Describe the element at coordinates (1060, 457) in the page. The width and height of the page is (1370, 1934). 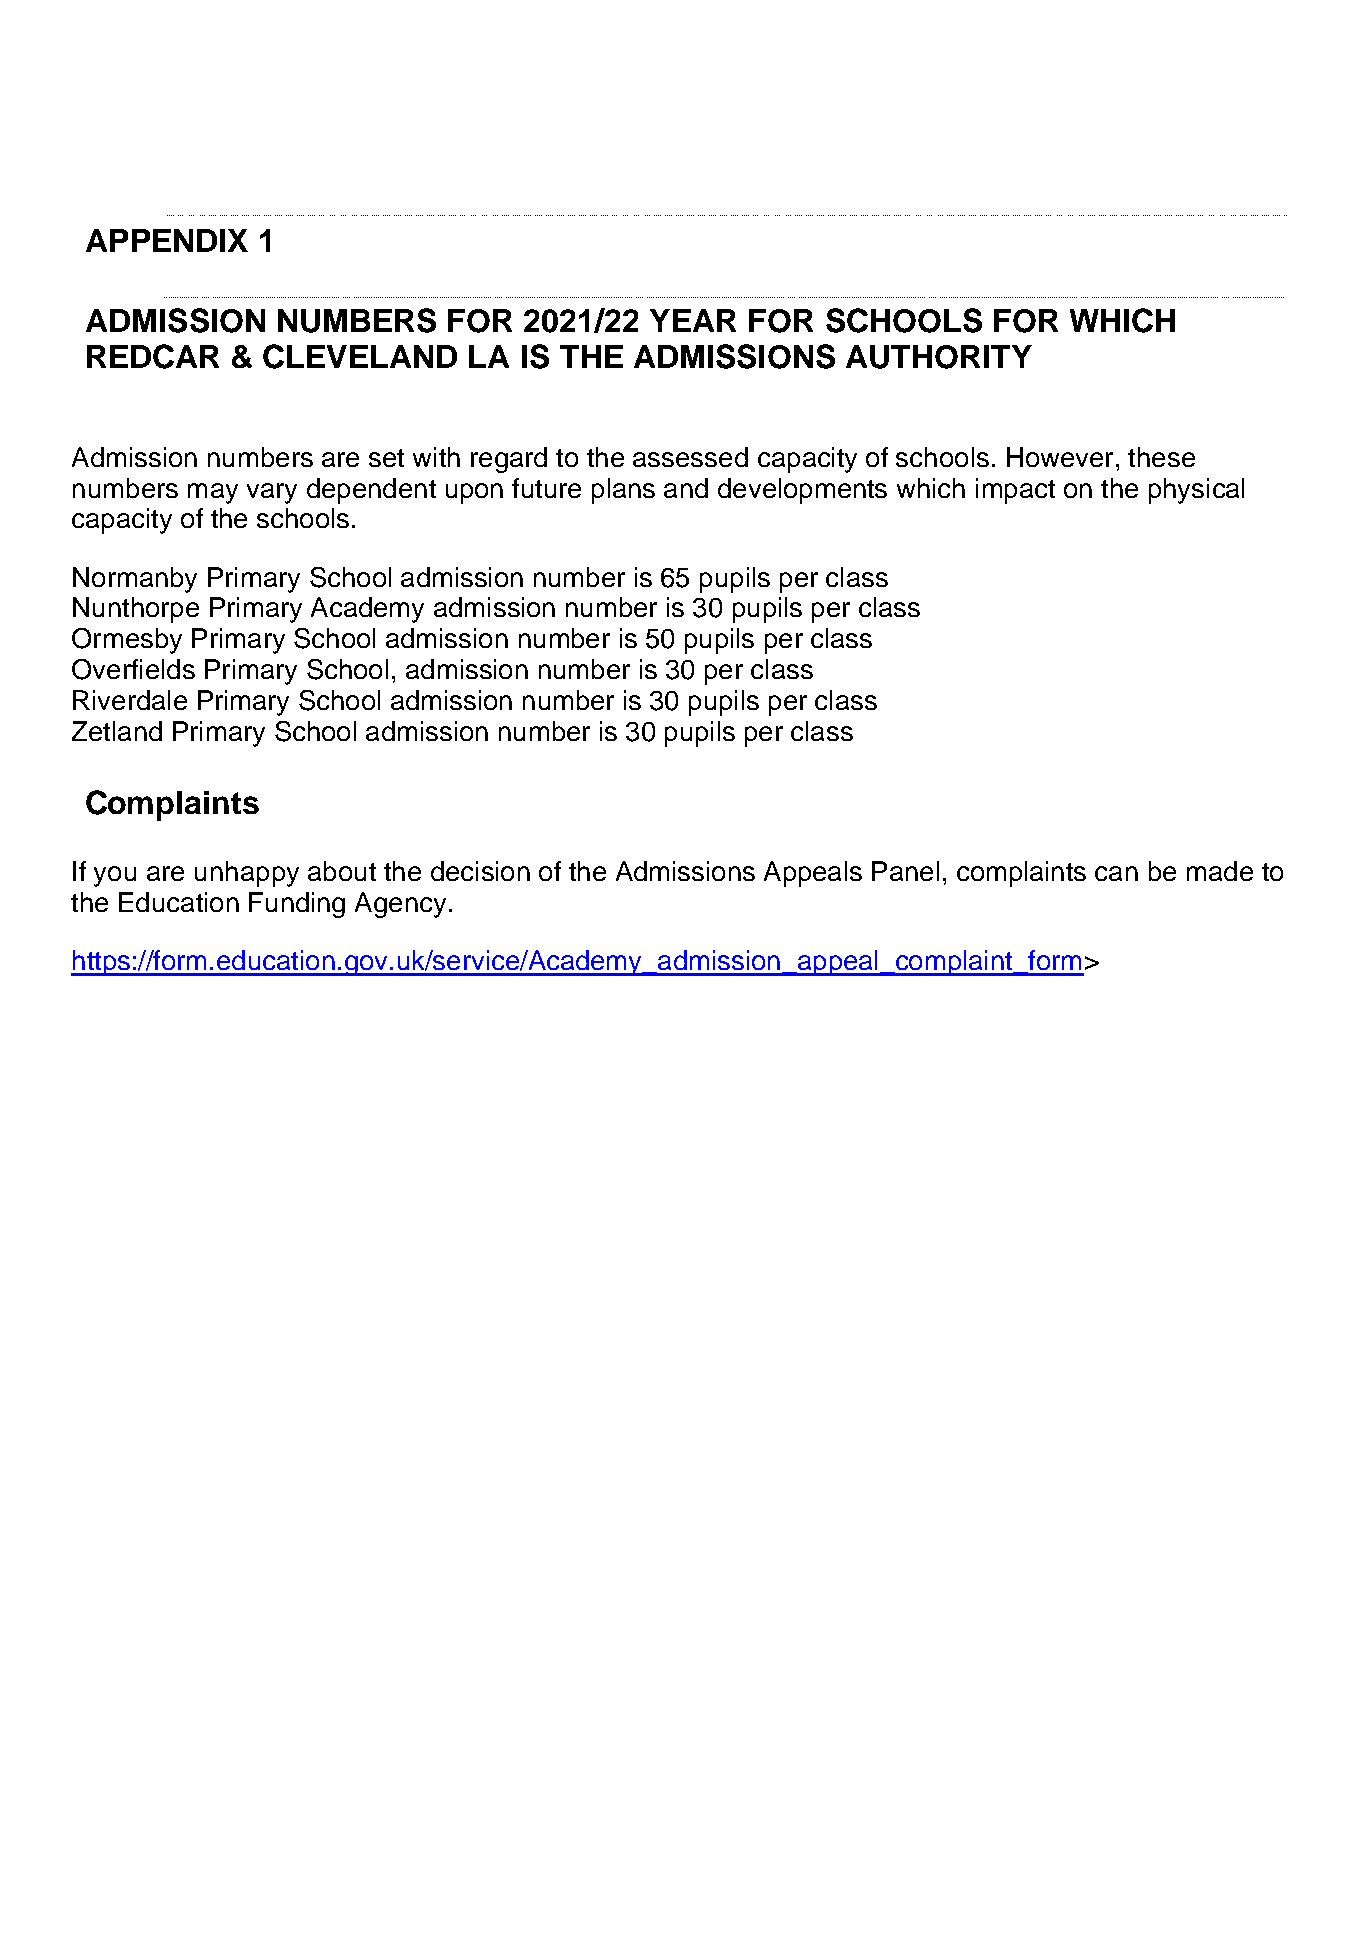
I see `However` at that location.
